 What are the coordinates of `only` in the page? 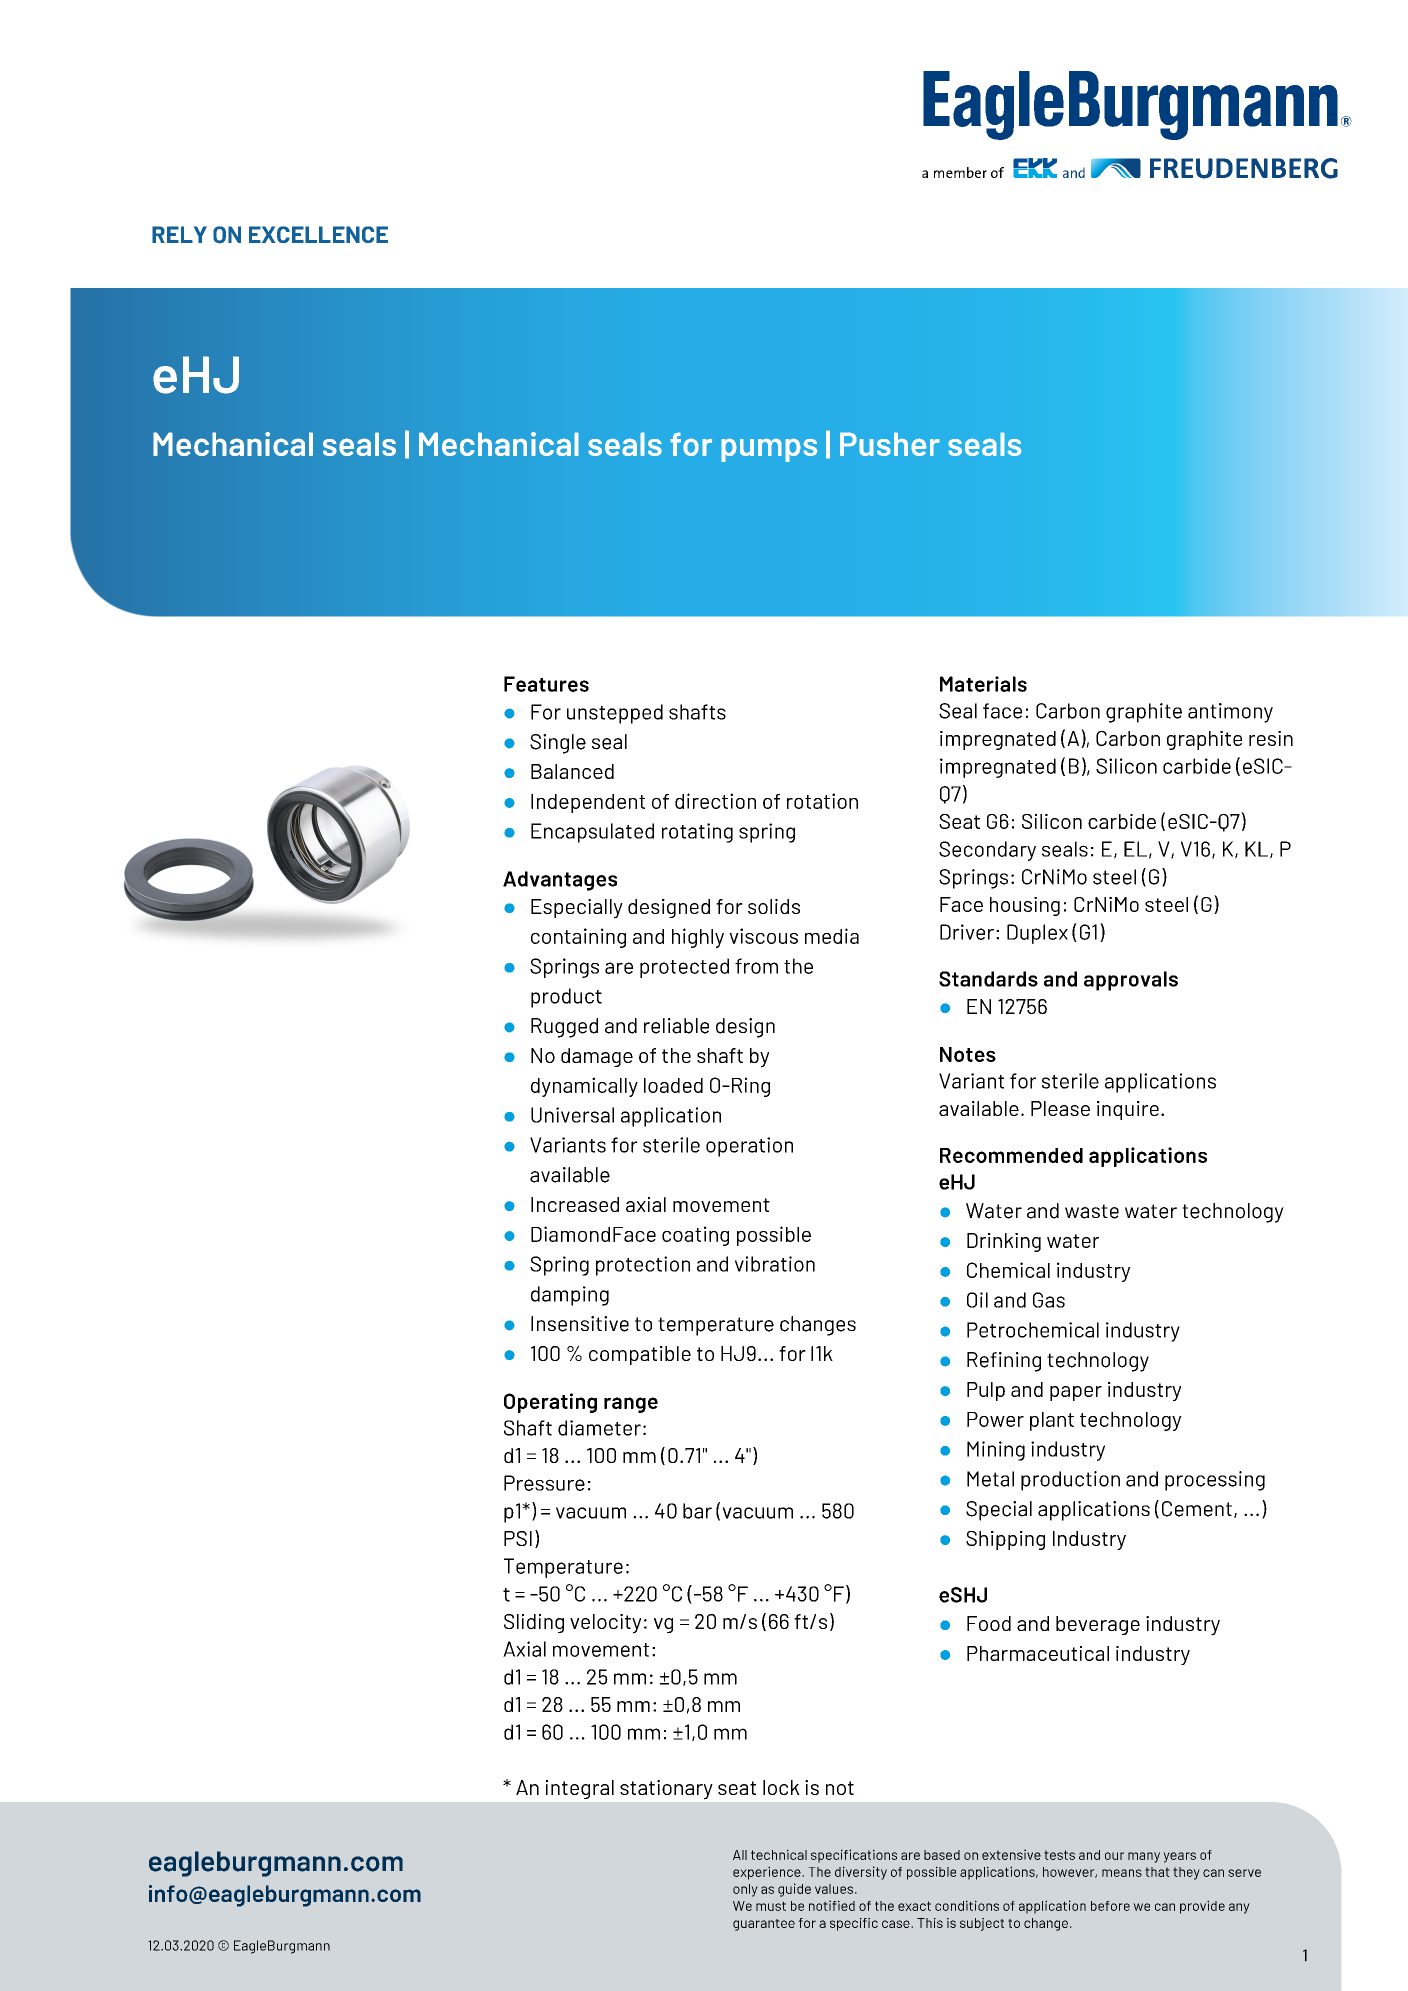 It's located at (745, 1890).
